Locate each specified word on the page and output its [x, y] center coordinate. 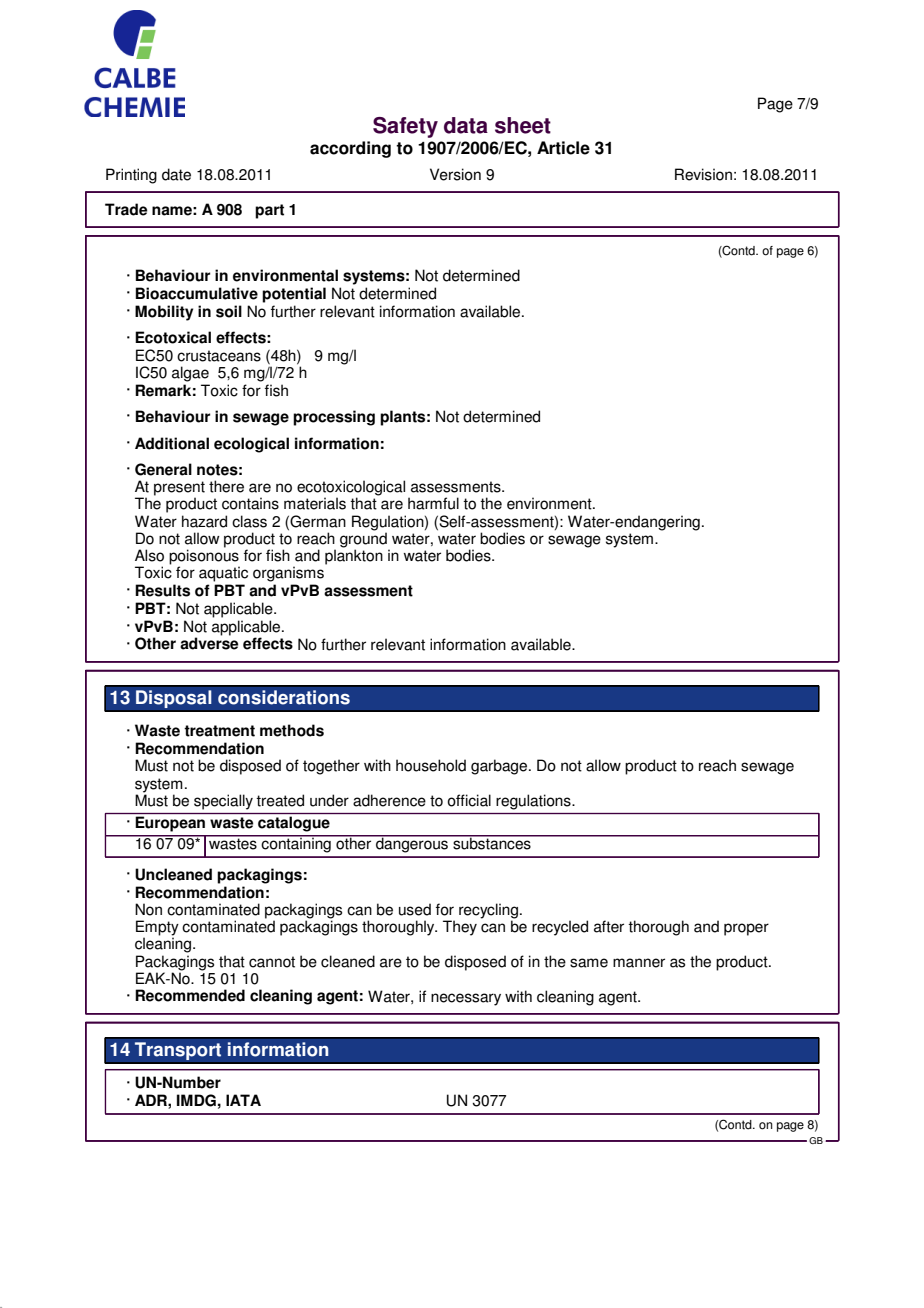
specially [223, 802]
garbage [500, 767]
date [176, 174]
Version [455, 174]
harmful [433, 503]
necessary [466, 999]
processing [334, 418]
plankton [354, 556]
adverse [209, 643]
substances [492, 843]
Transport [178, 1051]
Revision [703, 174]
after [609, 926]
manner [639, 963]
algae [190, 374]
